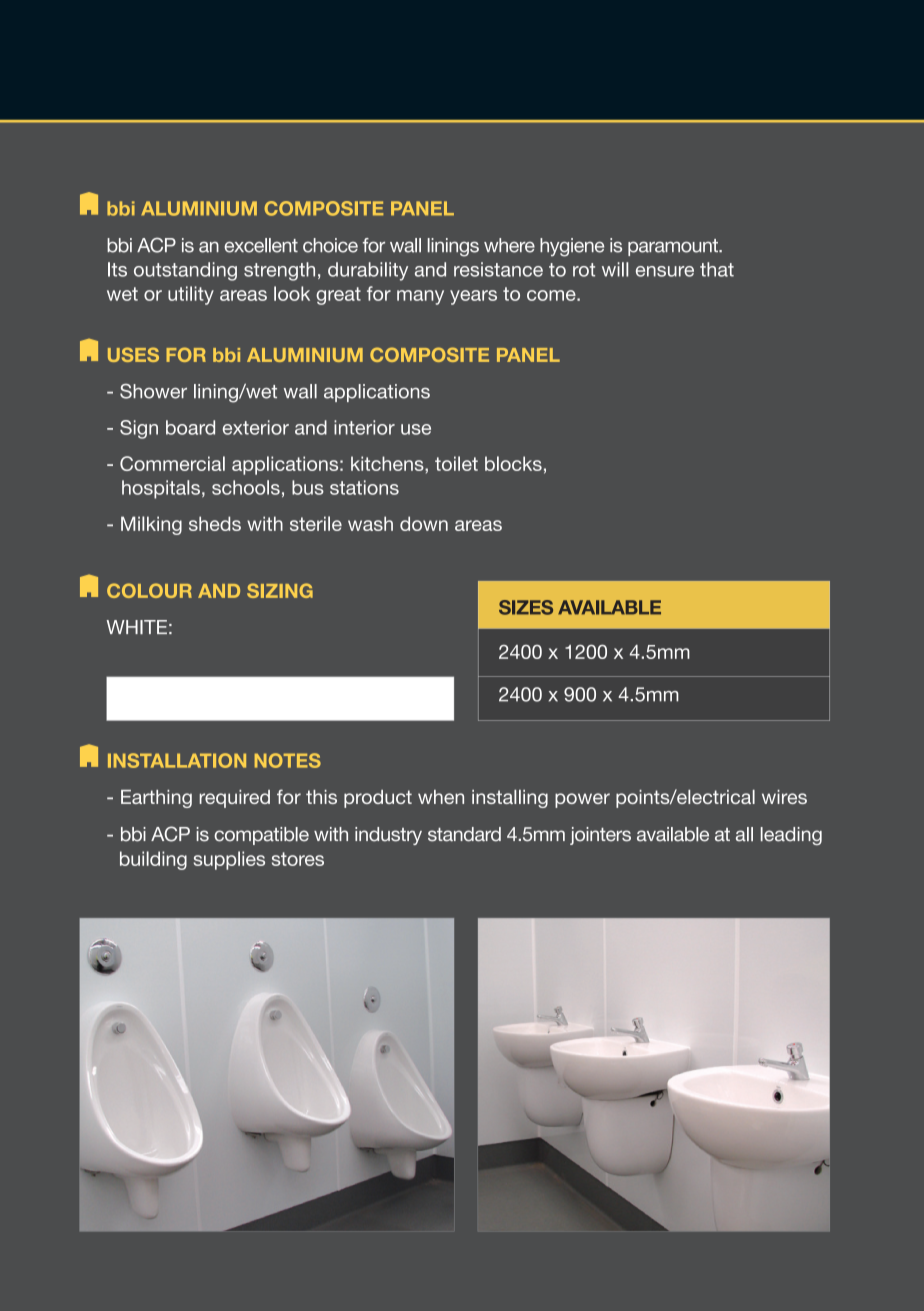  What do you see at coordinates (513, 463) in the page?
I see `blocks` at bounding box center [513, 463].
